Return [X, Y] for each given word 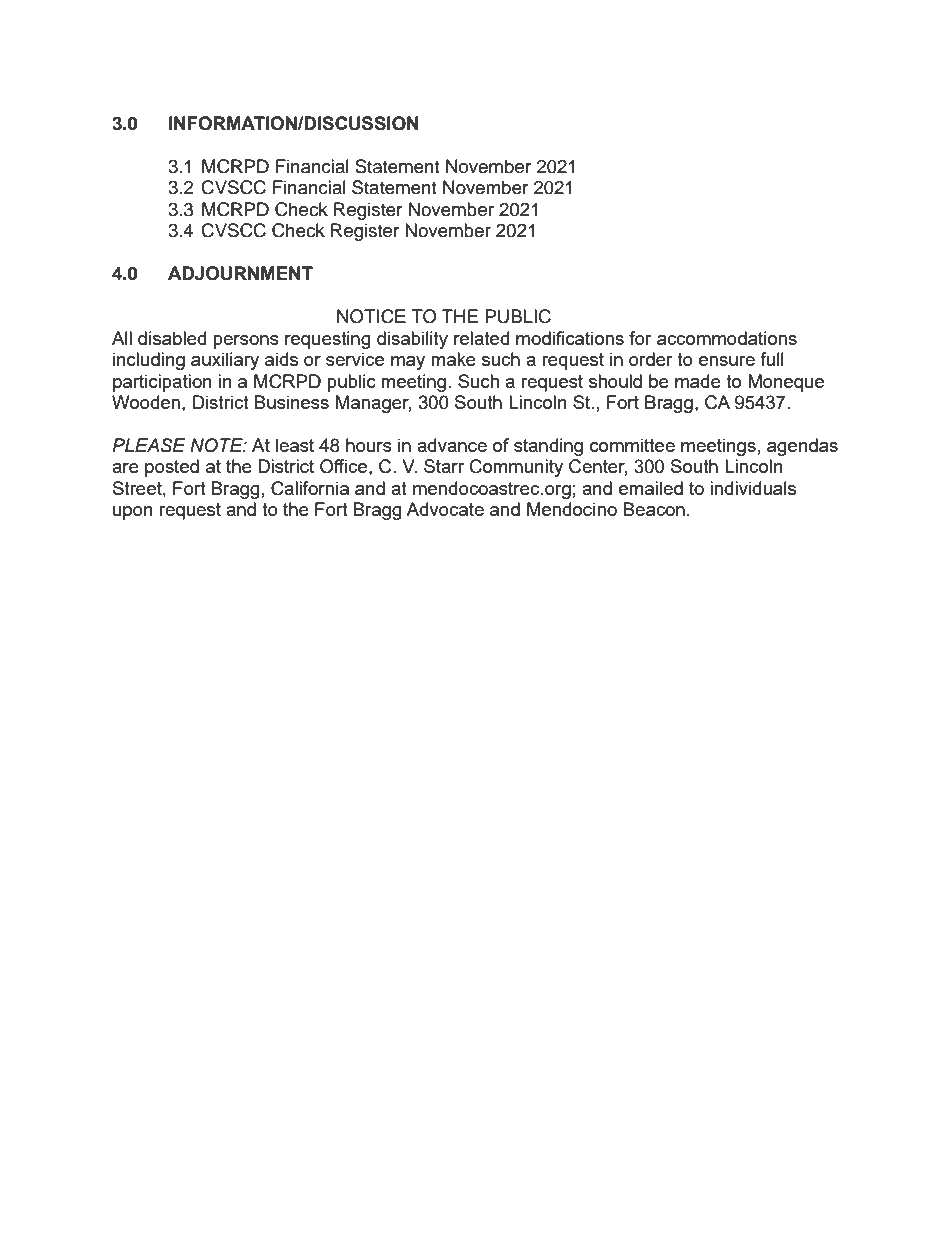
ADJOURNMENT [240, 273]
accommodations [727, 338]
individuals [753, 488]
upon [133, 513]
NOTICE [371, 316]
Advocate [445, 509]
